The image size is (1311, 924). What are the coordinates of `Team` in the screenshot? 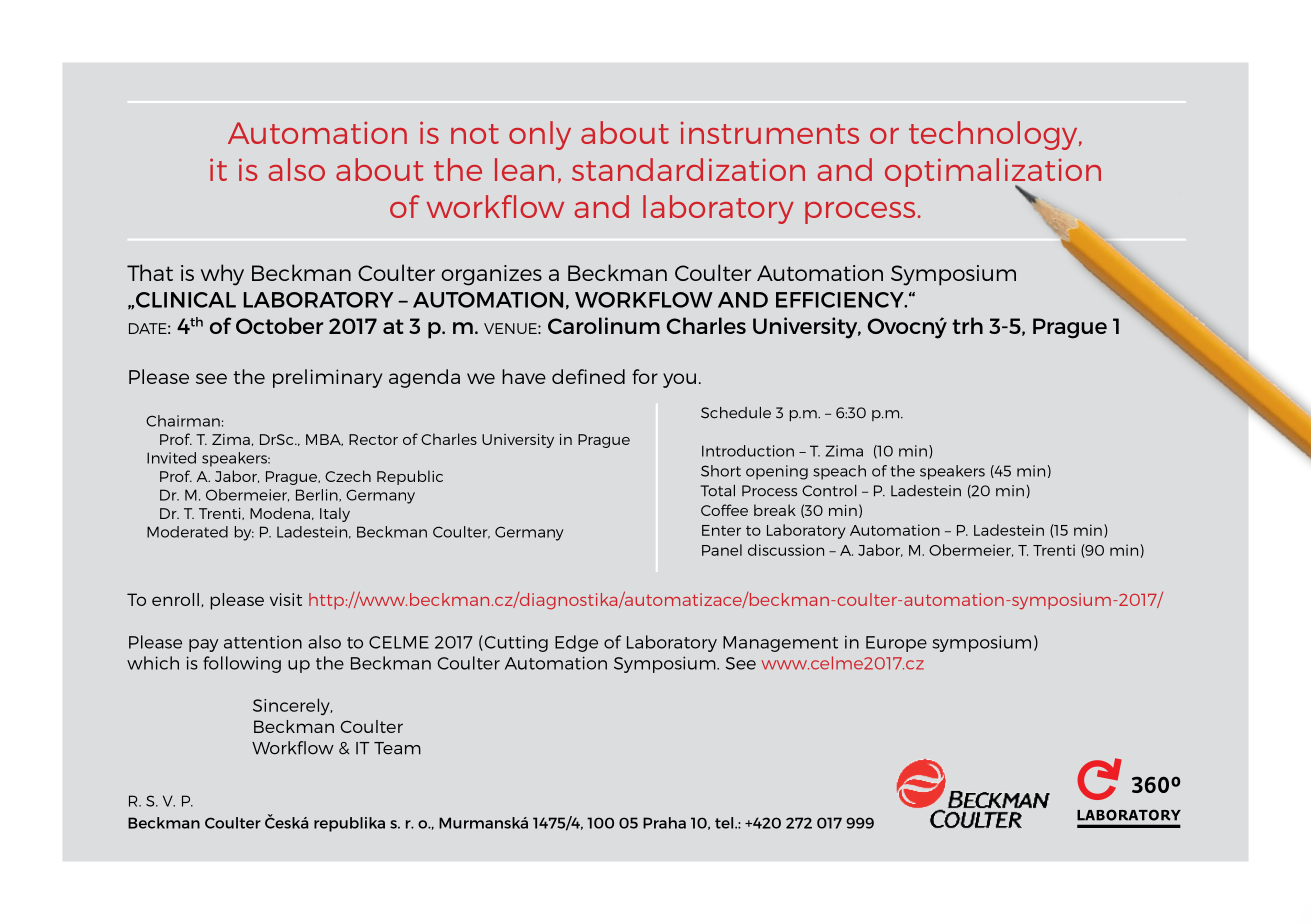 It's located at (397, 748).
